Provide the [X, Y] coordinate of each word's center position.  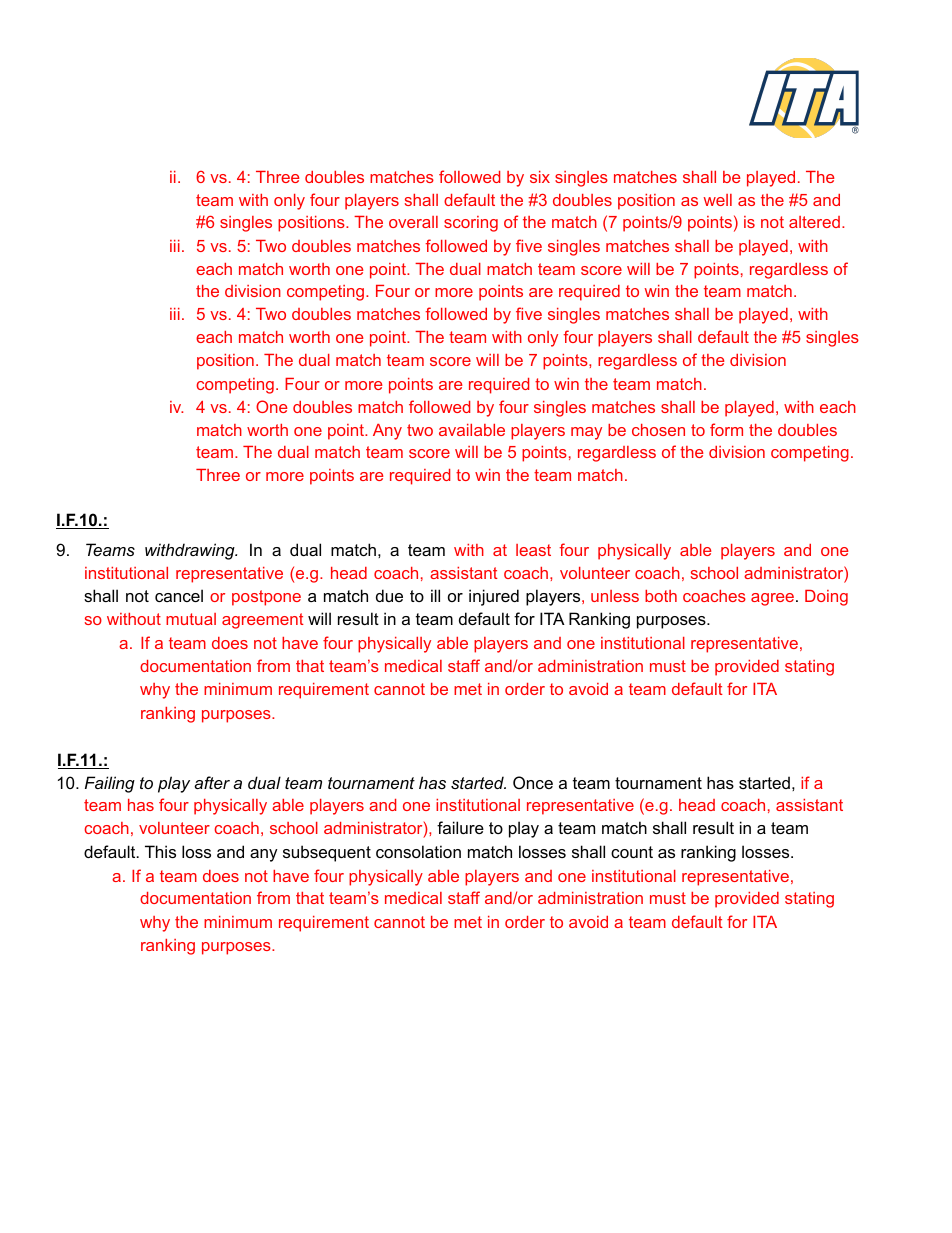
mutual [191, 619]
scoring [471, 224]
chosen [658, 430]
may [586, 433]
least [533, 550]
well [718, 200]
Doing [826, 598]
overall [413, 222]
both [661, 596]
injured [494, 597]
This [160, 851]
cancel [179, 595]
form [726, 429]
